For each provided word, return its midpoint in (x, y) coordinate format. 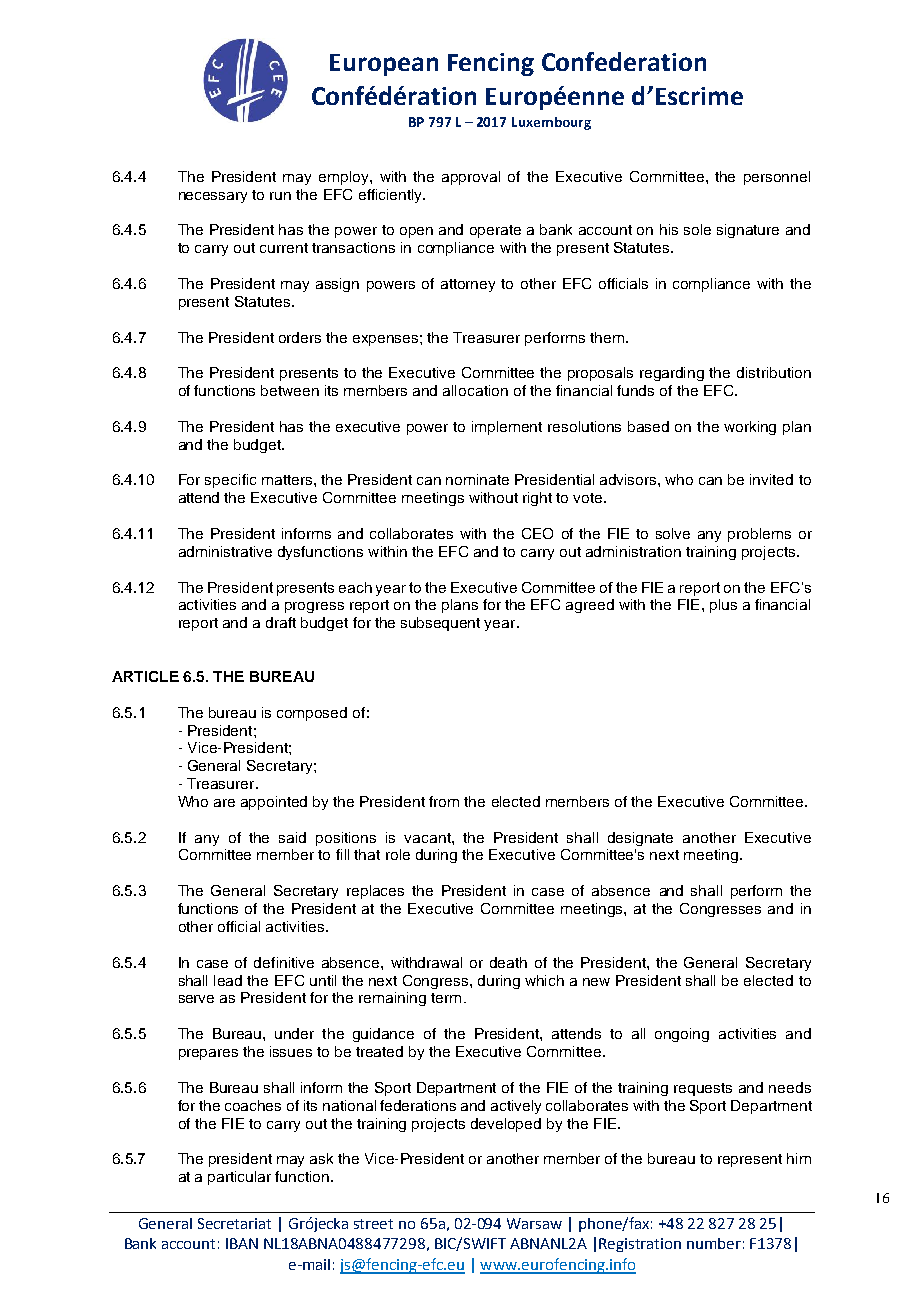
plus (723, 606)
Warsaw (534, 1223)
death (508, 962)
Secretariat (234, 1223)
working (750, 428)
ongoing (682, 1035)
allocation (475, 390)
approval (471, 178)
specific (230, 481)
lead (228, 980)
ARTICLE (145, 676)
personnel (777, 178)
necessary (213, 197)
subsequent (440, 624)
